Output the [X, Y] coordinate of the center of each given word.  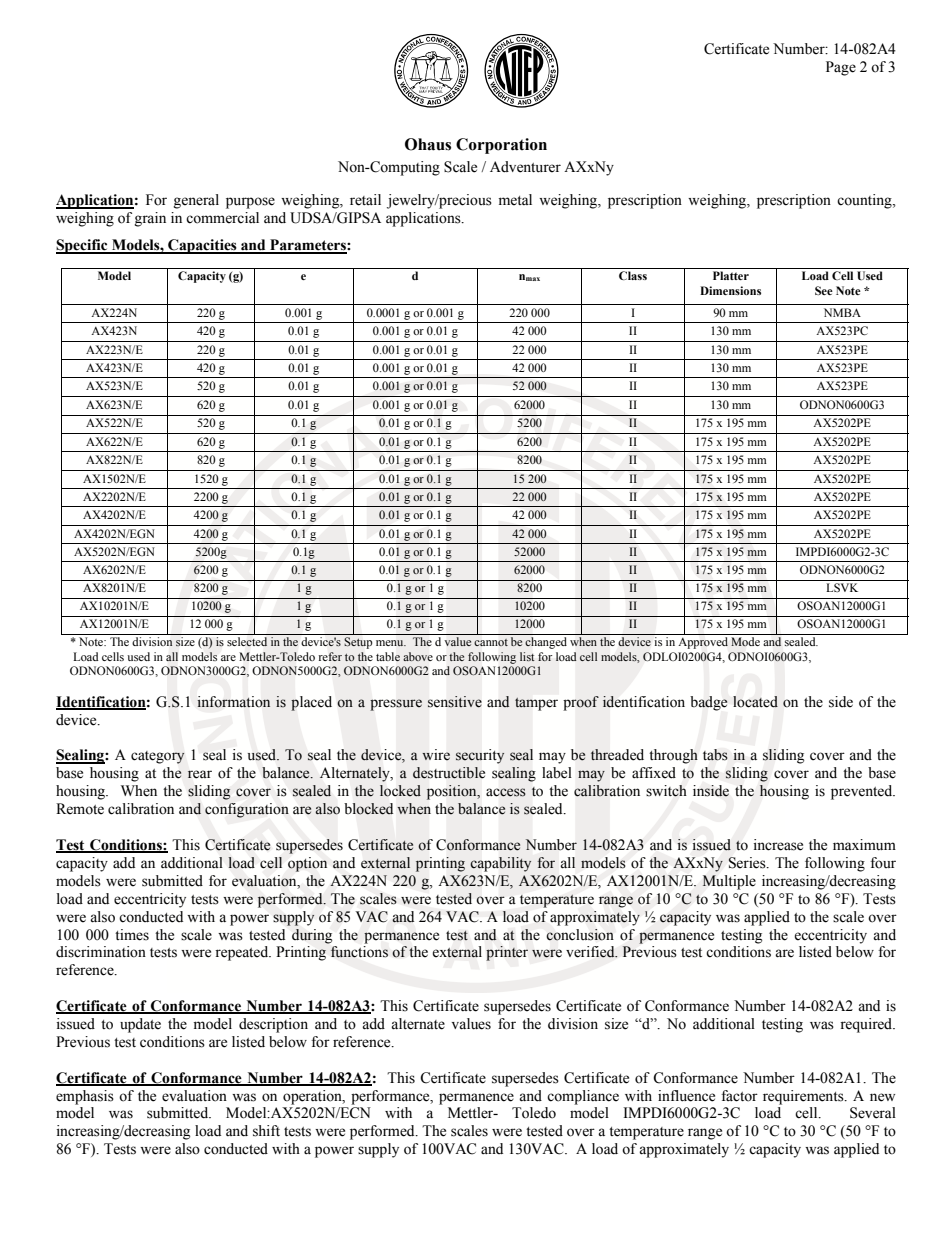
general [196, 201]
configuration [247, 810]
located [755, 702]
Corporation [501, 146]
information [233, 702]
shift [266, 1131]
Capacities [202, 246]
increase [778, 845]
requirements [804, 1097]
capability [500, 864]
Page [841, 68]
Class [633, 275]
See [824, 290]
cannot [491, 642]
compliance [583, 1097]
